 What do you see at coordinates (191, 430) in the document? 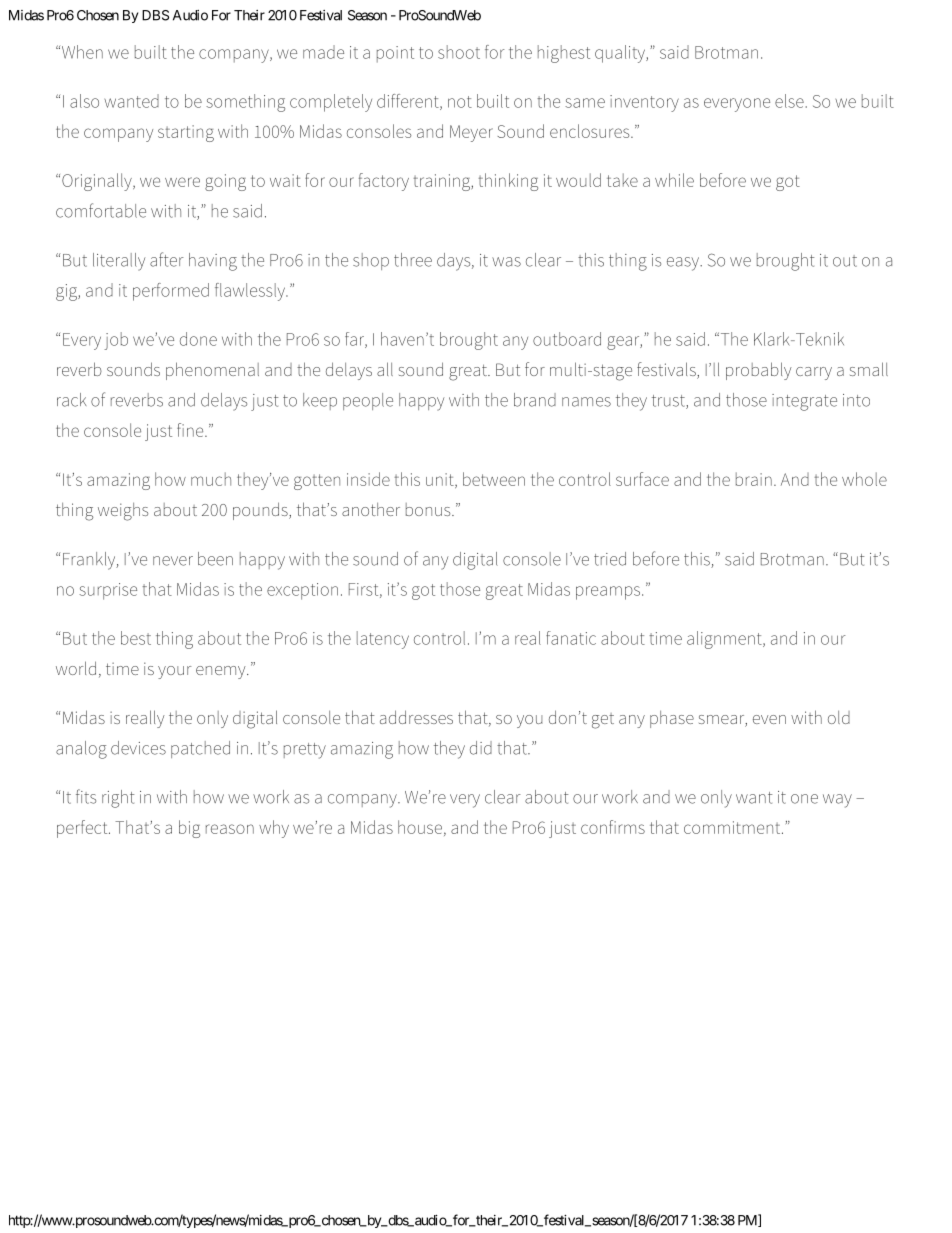
I see `fine` at bounding box center [191, 430].
